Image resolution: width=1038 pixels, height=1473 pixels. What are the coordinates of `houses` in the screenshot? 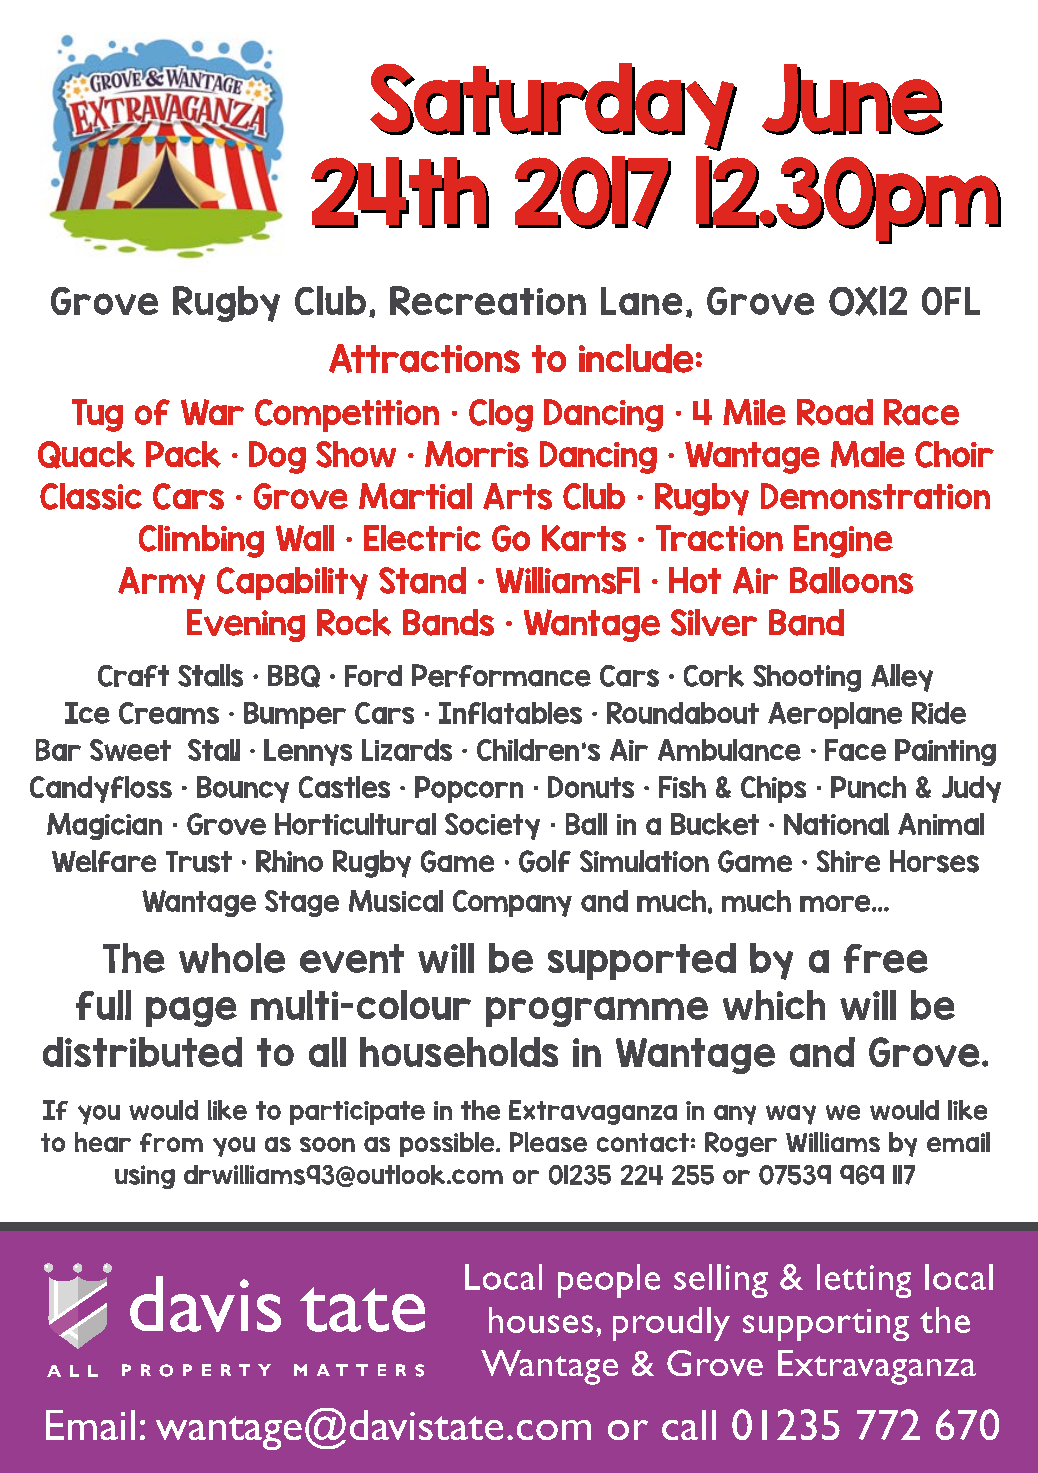 It's located at (541, 1320).
